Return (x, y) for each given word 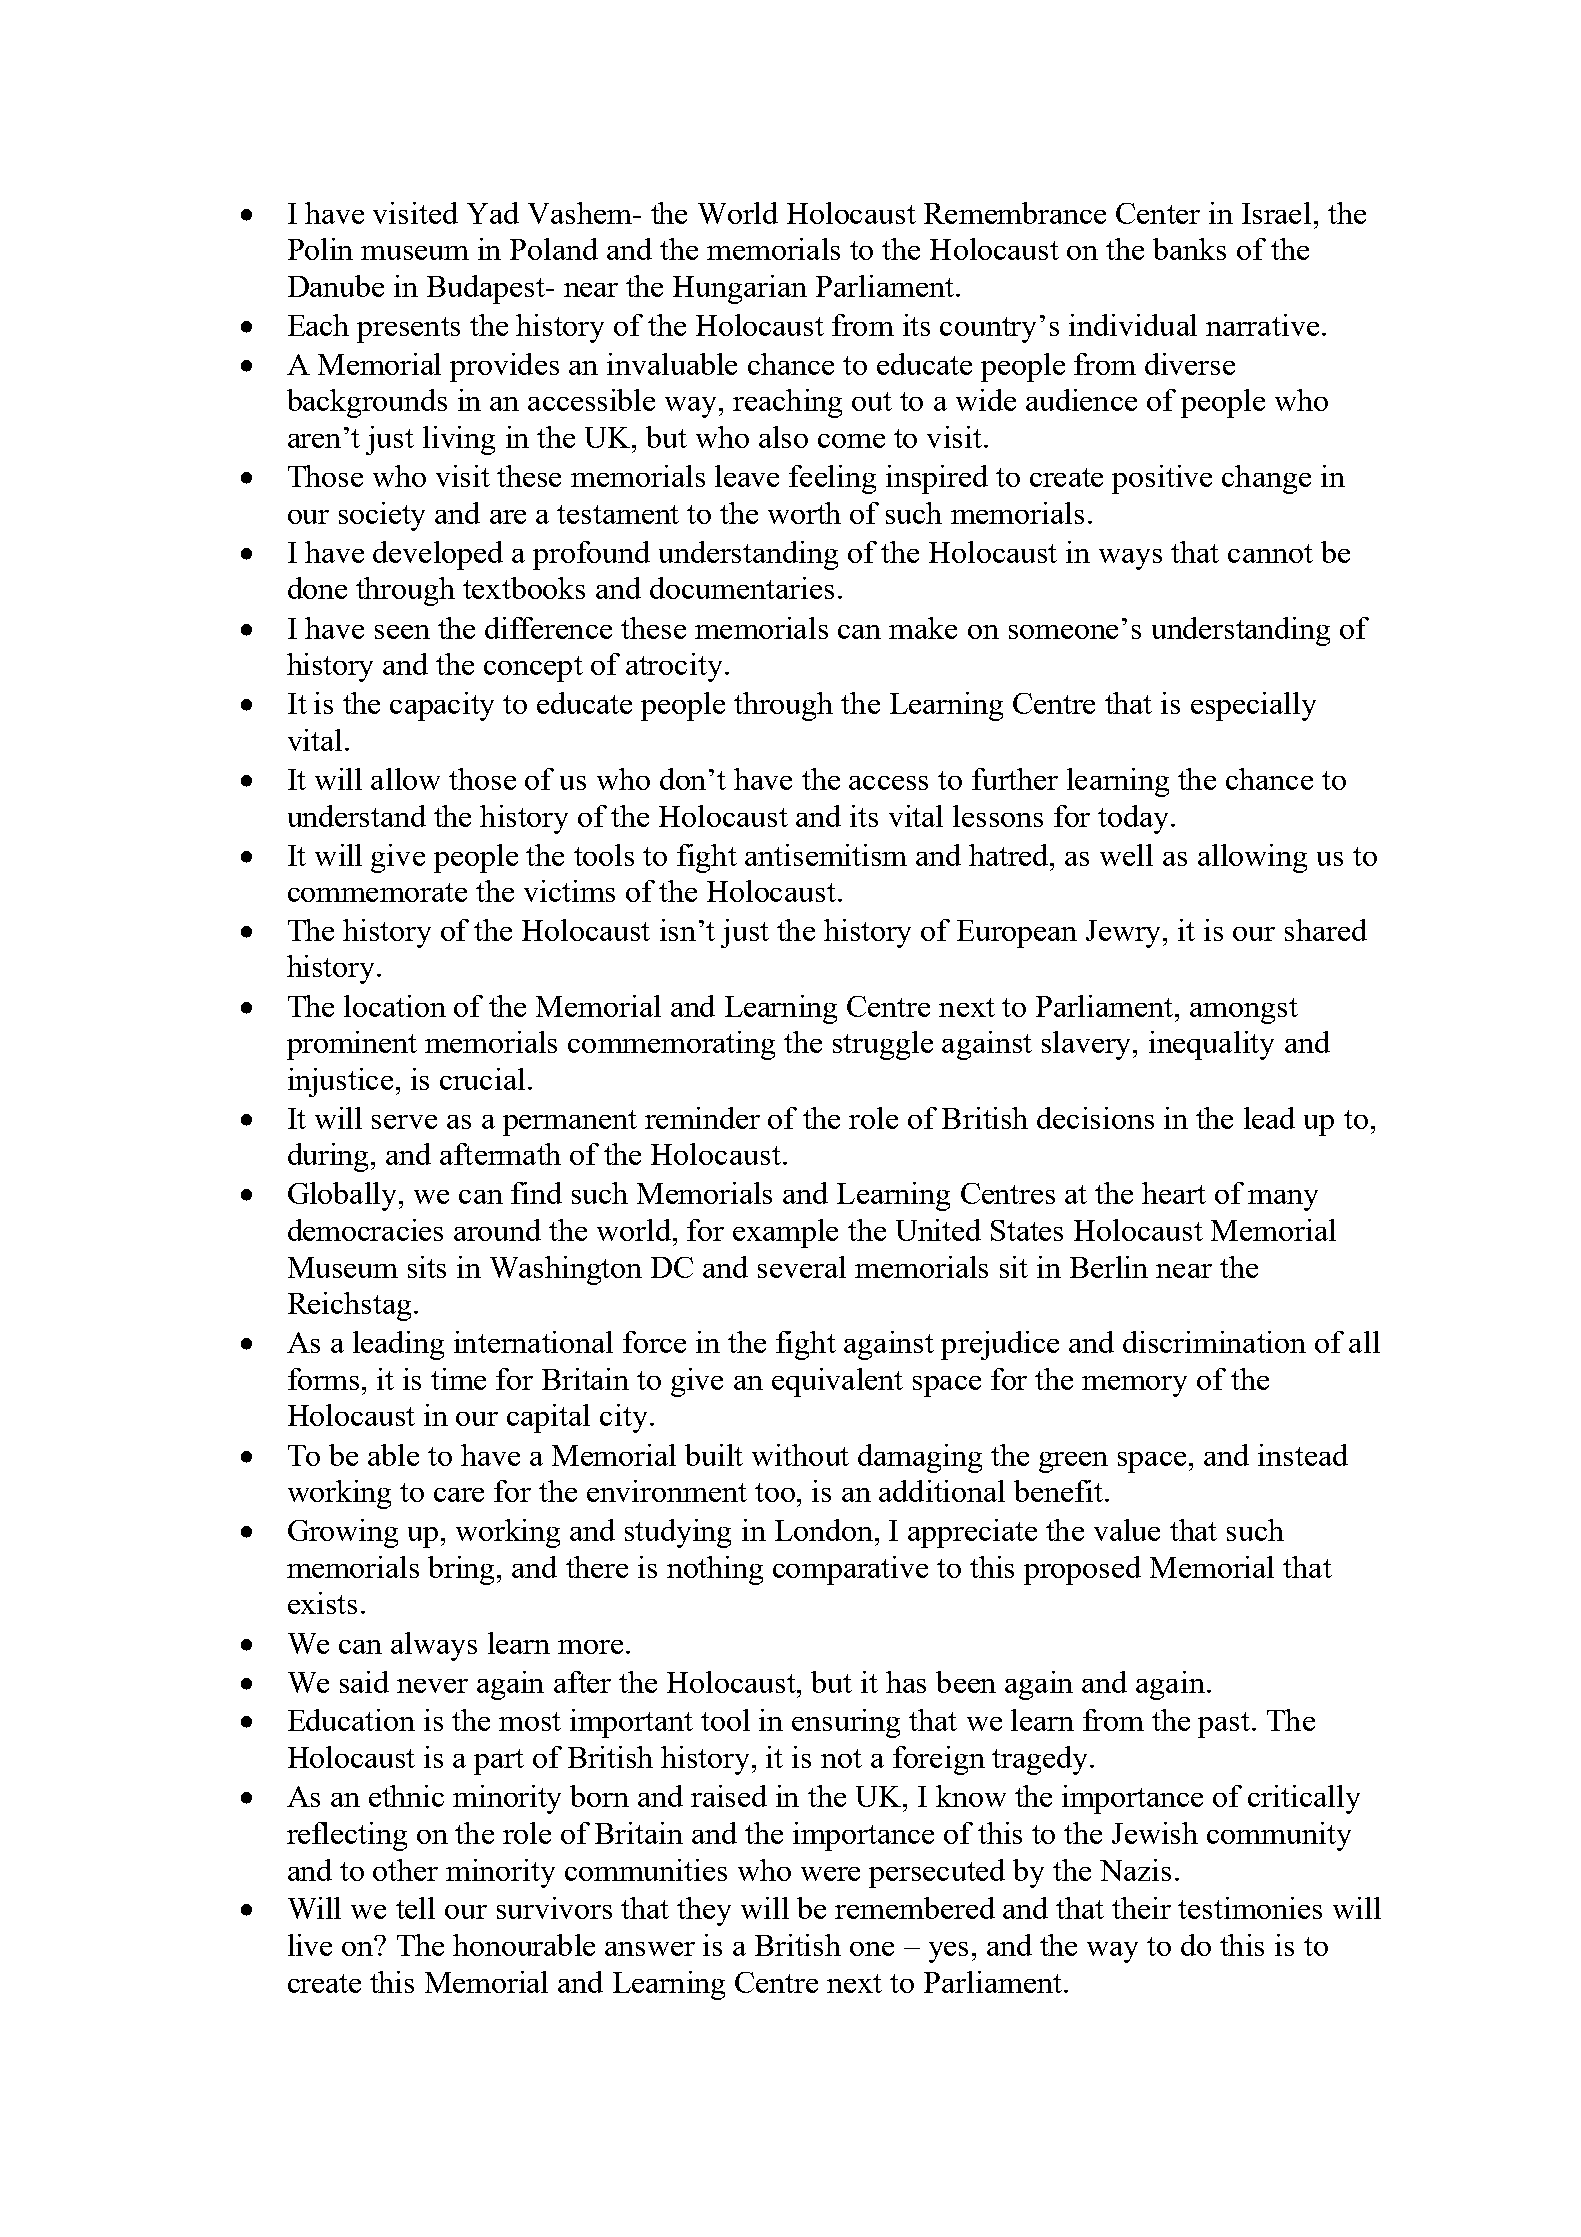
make (923, 628)
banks (1189, 249)
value (1127, 1530)
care (459, 1495)
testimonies (1250, 1908)
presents (408, 330)
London (825, 1530)
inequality (1211, 1045)
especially (1253, 706)
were (830, 1874)
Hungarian (740, 289)
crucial (482, 1079)
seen (402, 632)
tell (415, 1908)
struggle (883, 1045)
